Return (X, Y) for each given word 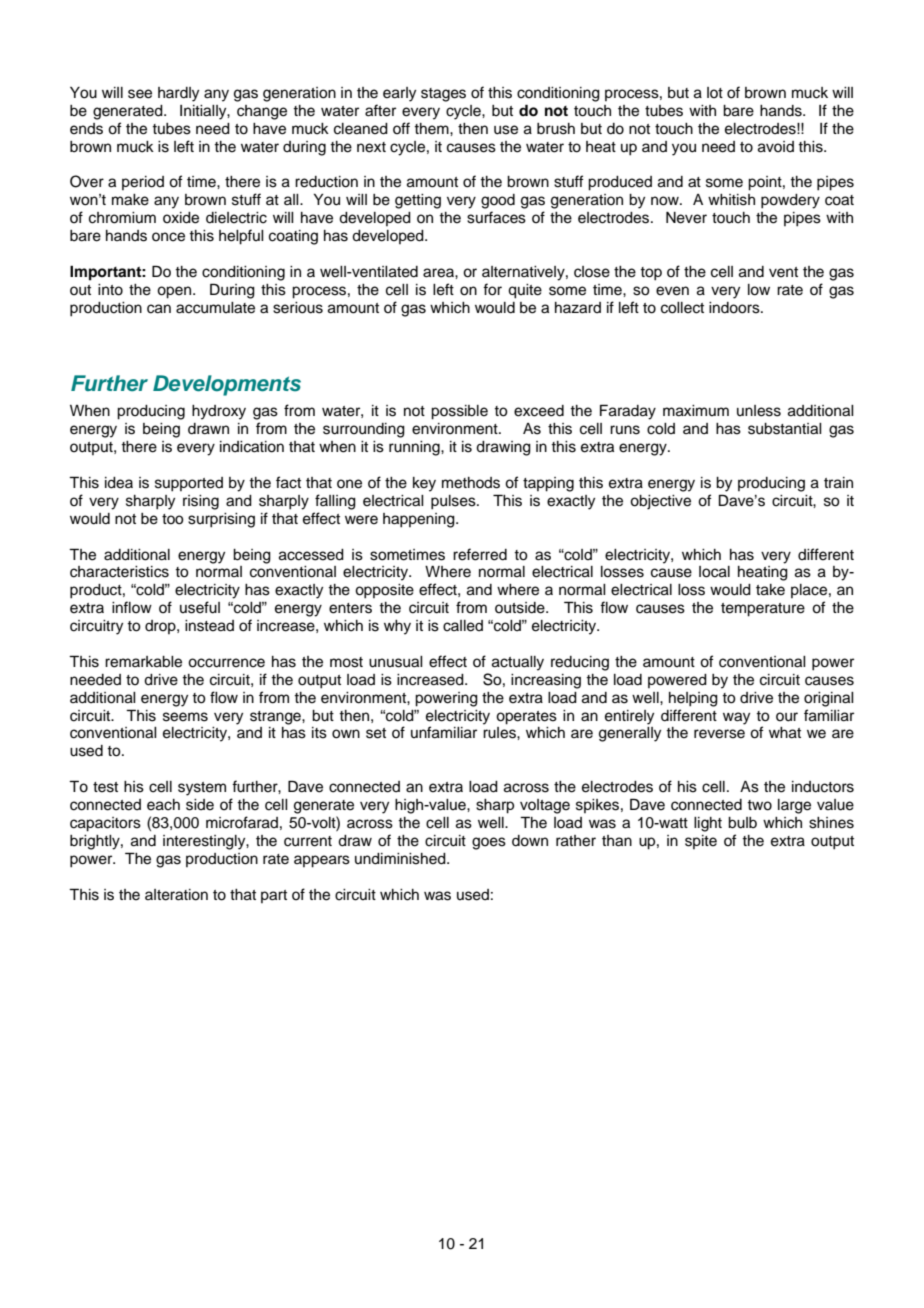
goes (489, 843)
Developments (227, 385)
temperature (763, 610)
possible (459, 412)
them (432, 129)
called (463, 626)
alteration (176, 895)
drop (161, 627)
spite (701, 842)
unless (759, 411)
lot (715, 92)
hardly (178, 94)
